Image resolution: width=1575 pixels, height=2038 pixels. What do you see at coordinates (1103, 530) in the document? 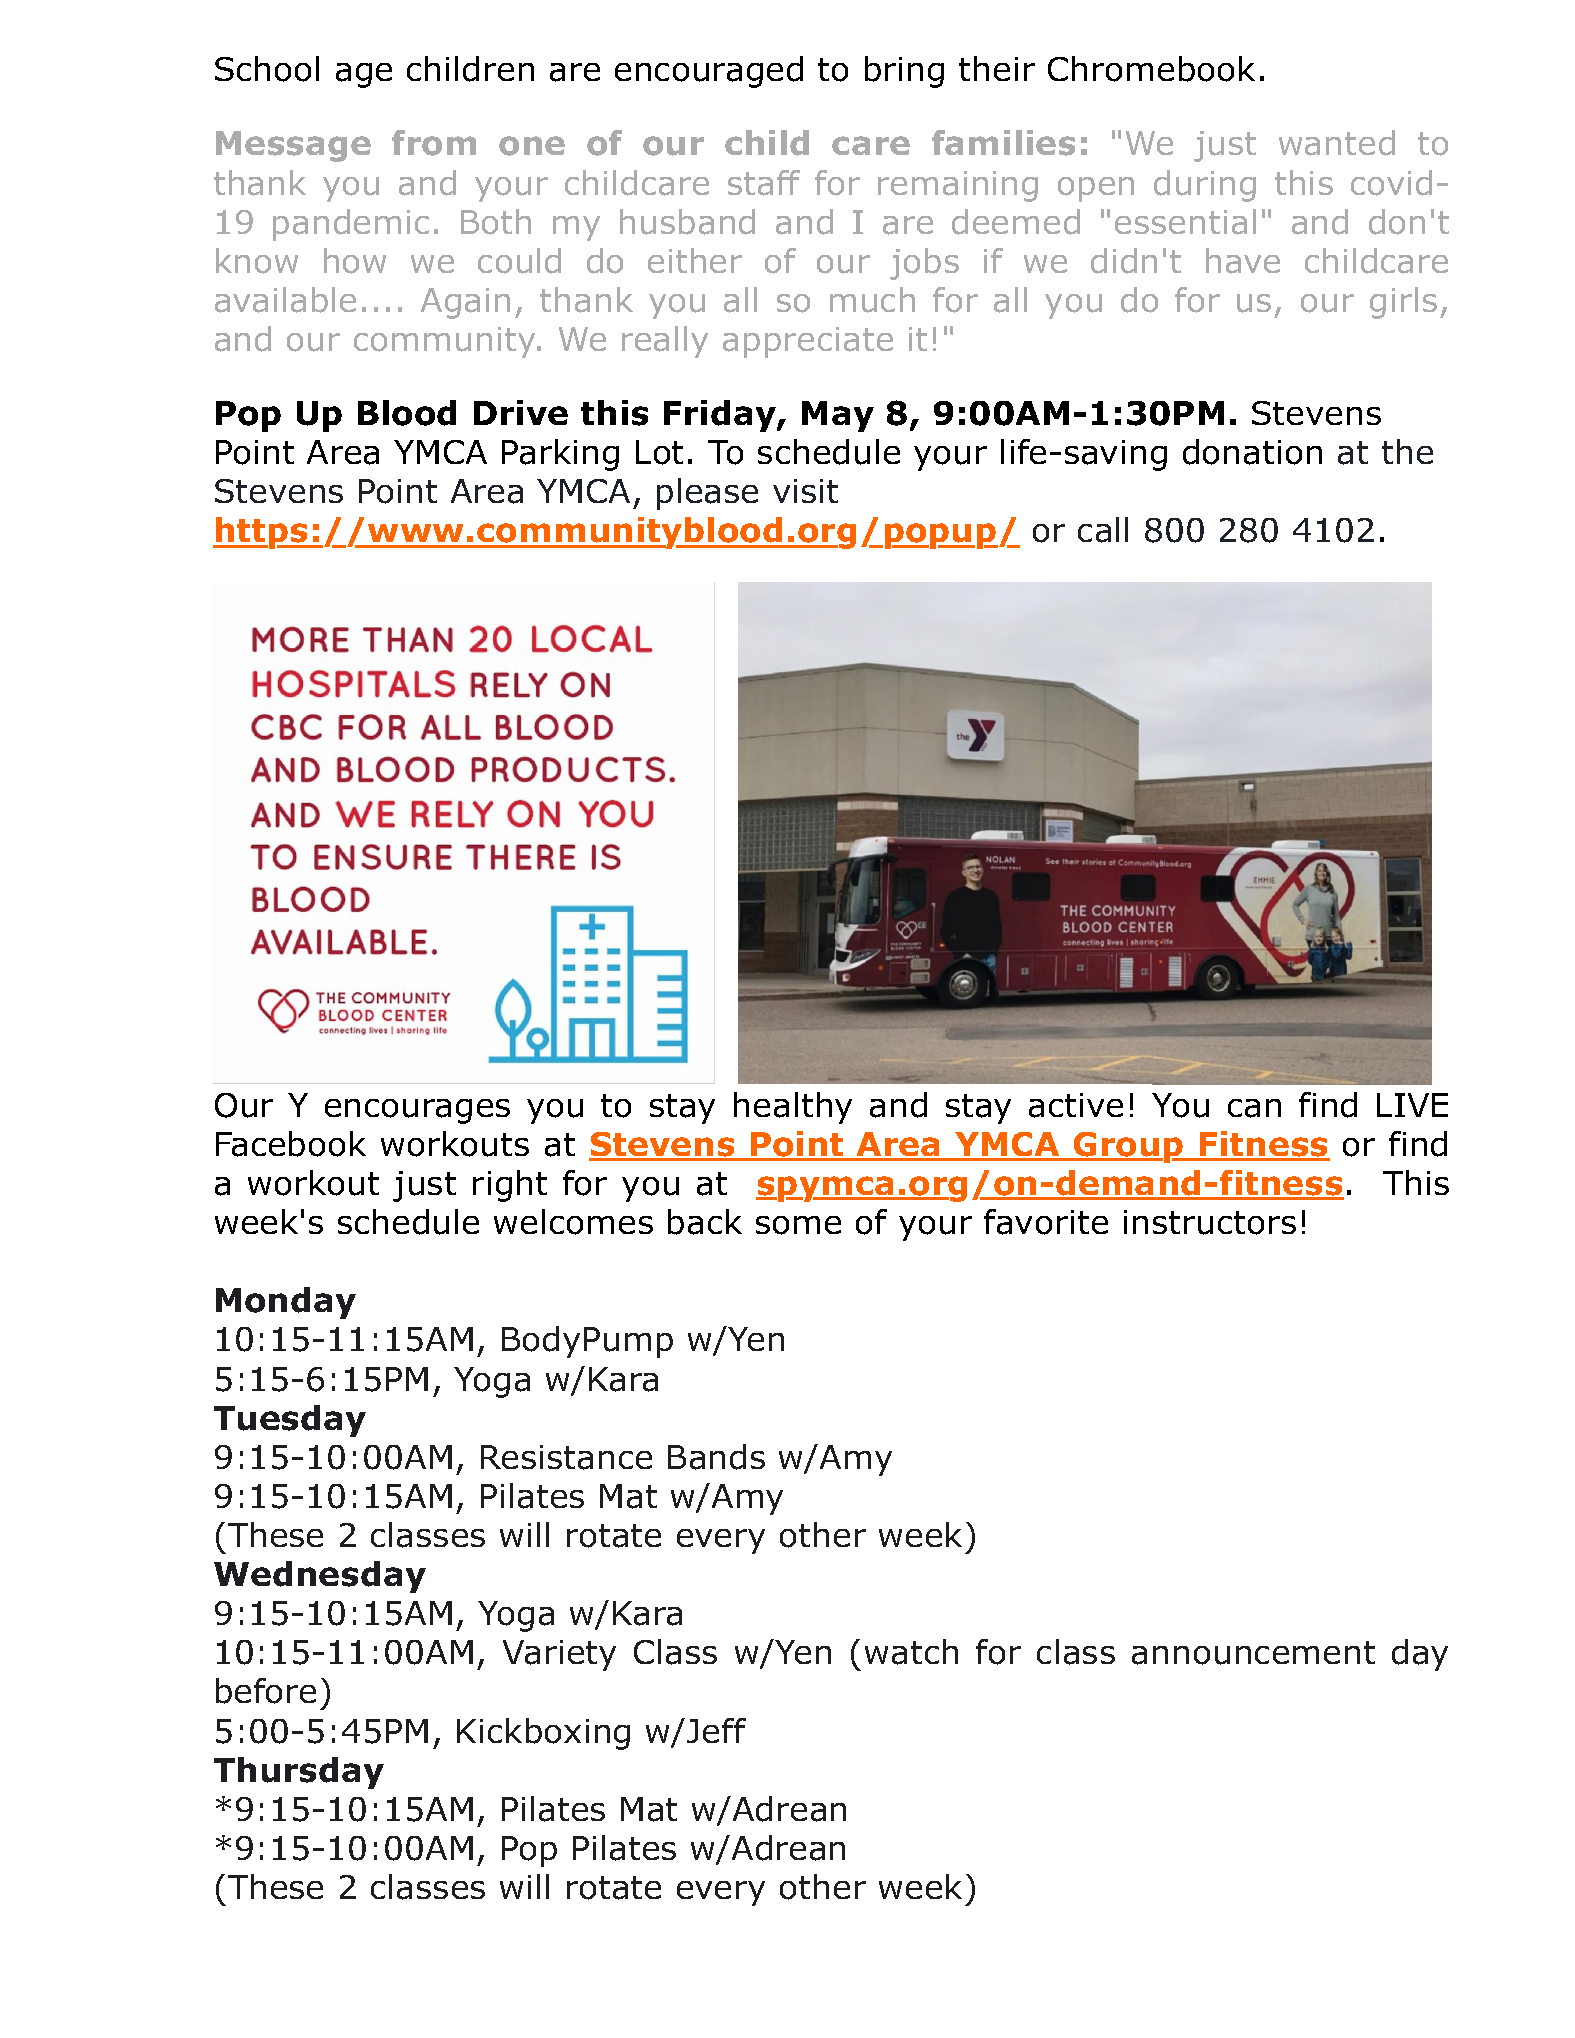
I see `call` at bounding box center [1103, 530].
